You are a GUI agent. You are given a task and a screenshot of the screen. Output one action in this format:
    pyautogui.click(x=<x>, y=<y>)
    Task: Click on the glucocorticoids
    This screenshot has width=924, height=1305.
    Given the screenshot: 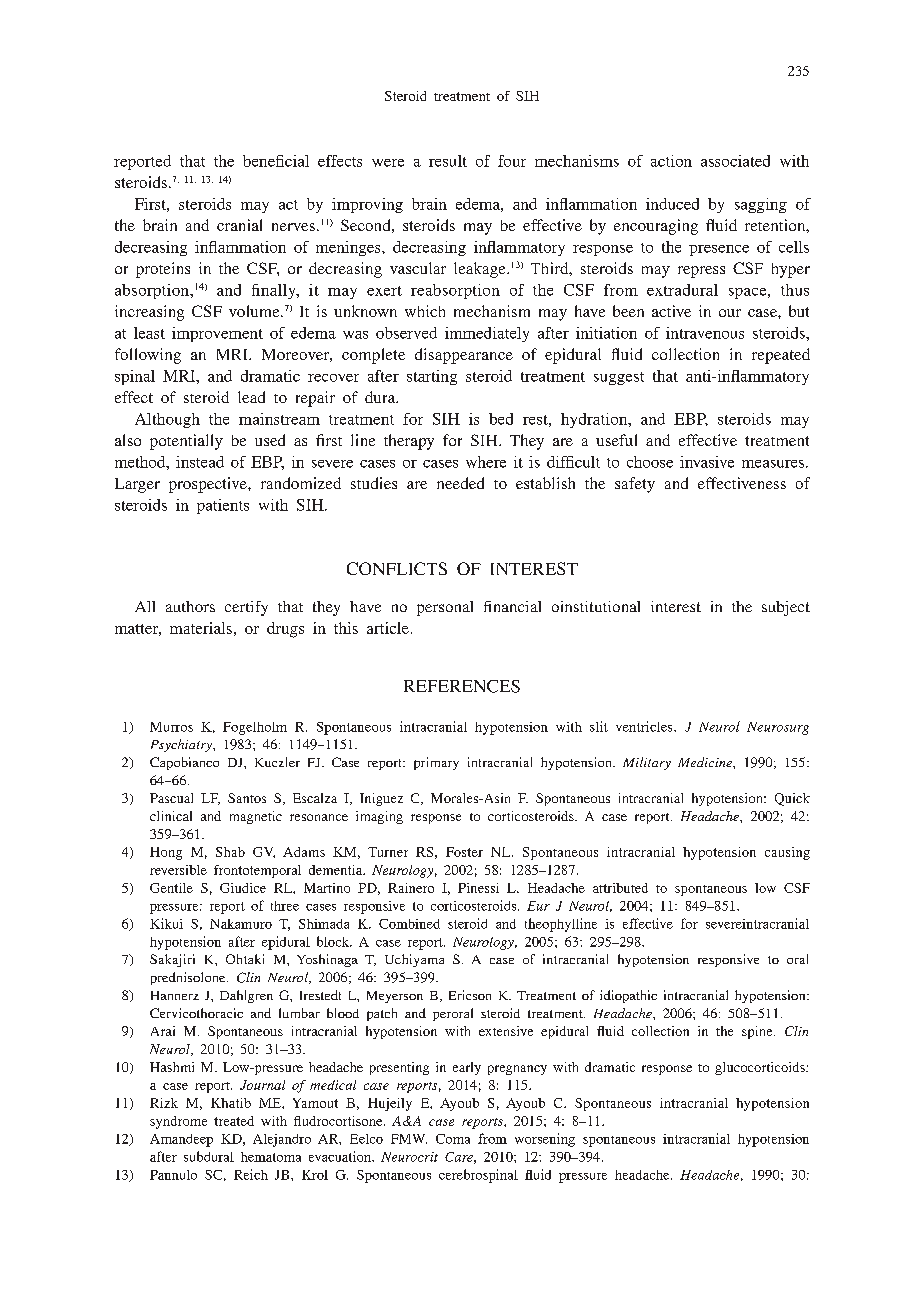 What is the action you would take?
    pyautogui.click(x=761, y=1068)
